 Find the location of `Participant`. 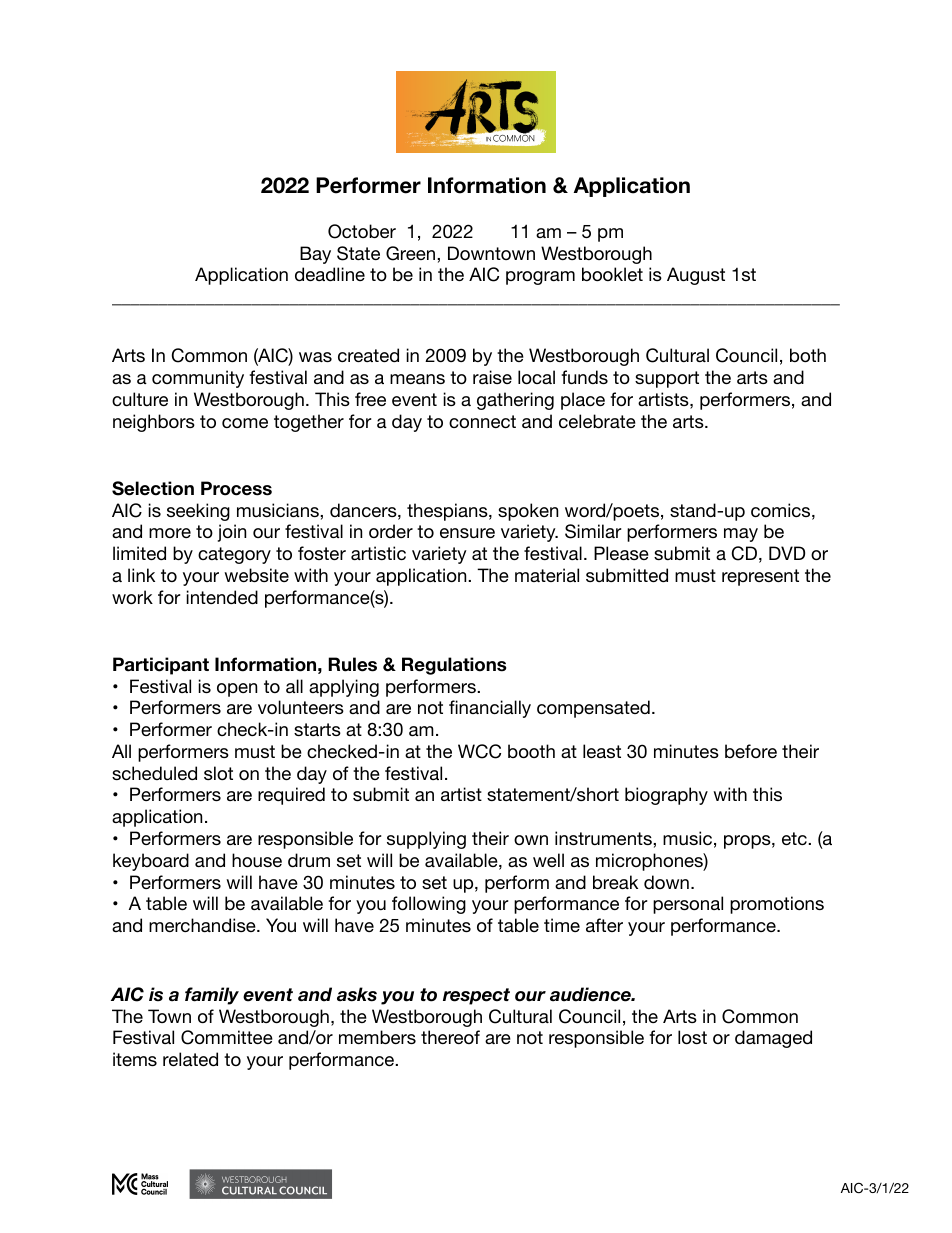

Participant is located at coordinates (161, 666).
